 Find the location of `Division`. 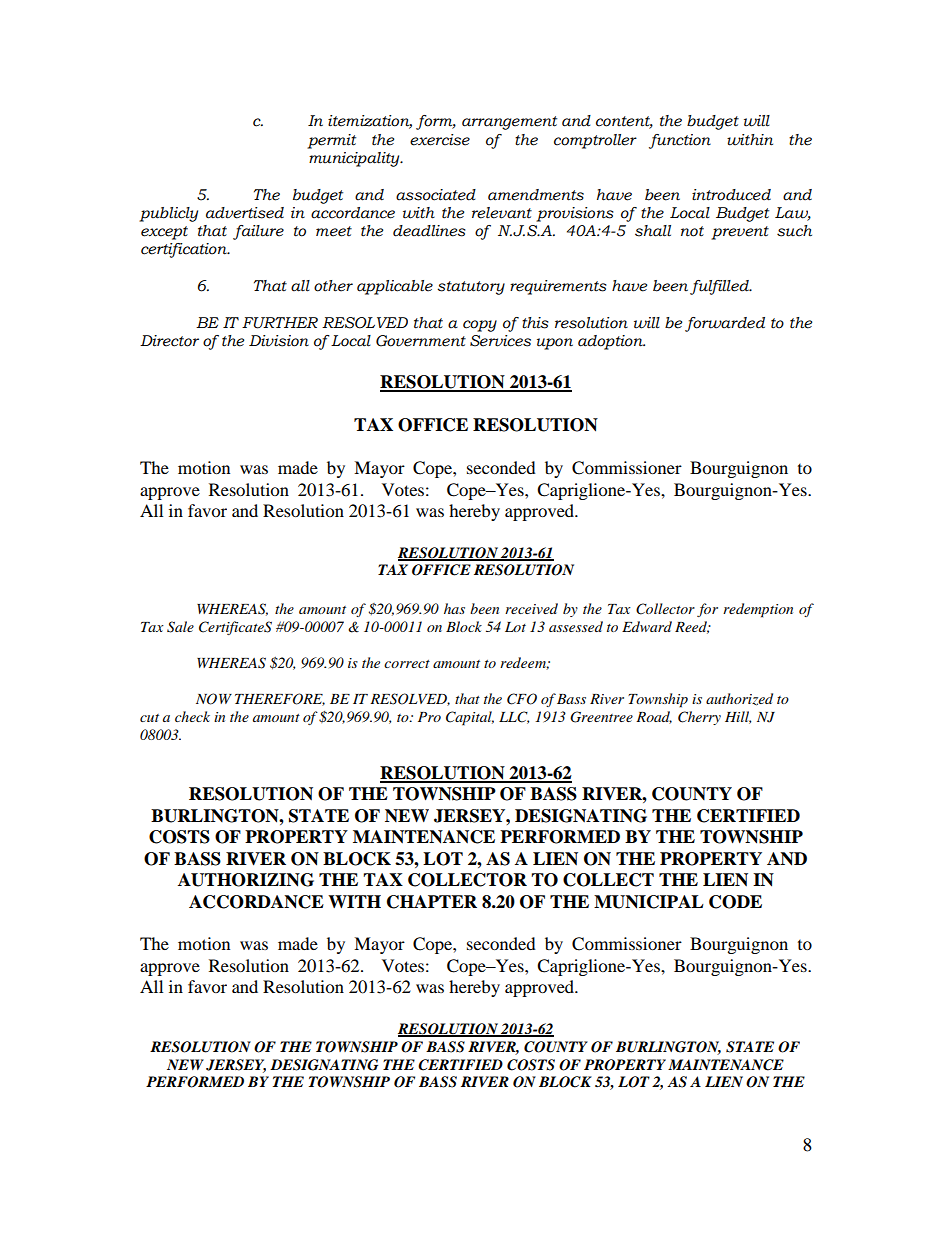

Division is located at coordinates (279, 341).
